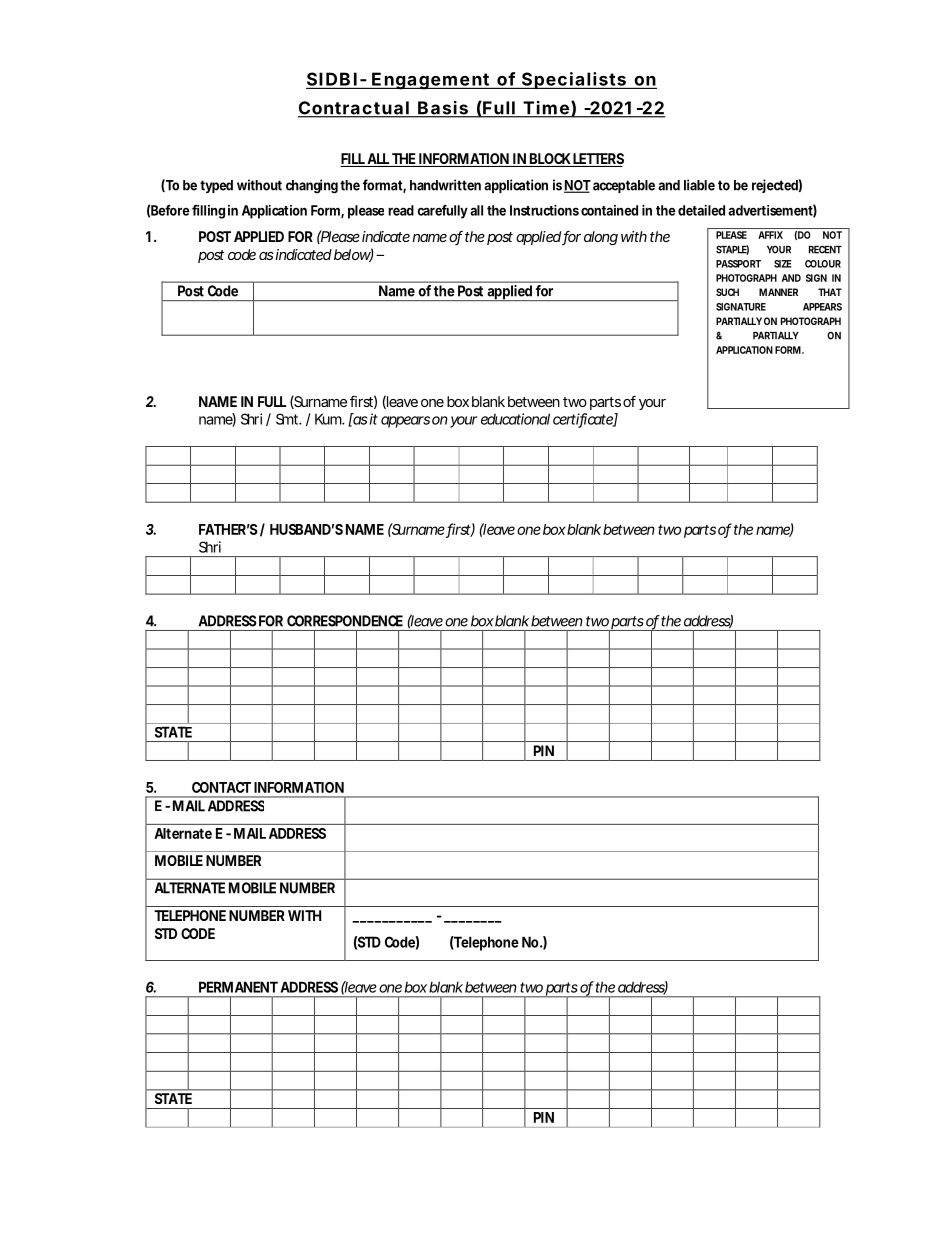 The image size is (952, 1233). I want to click on Contractual, so click(354, 109).
